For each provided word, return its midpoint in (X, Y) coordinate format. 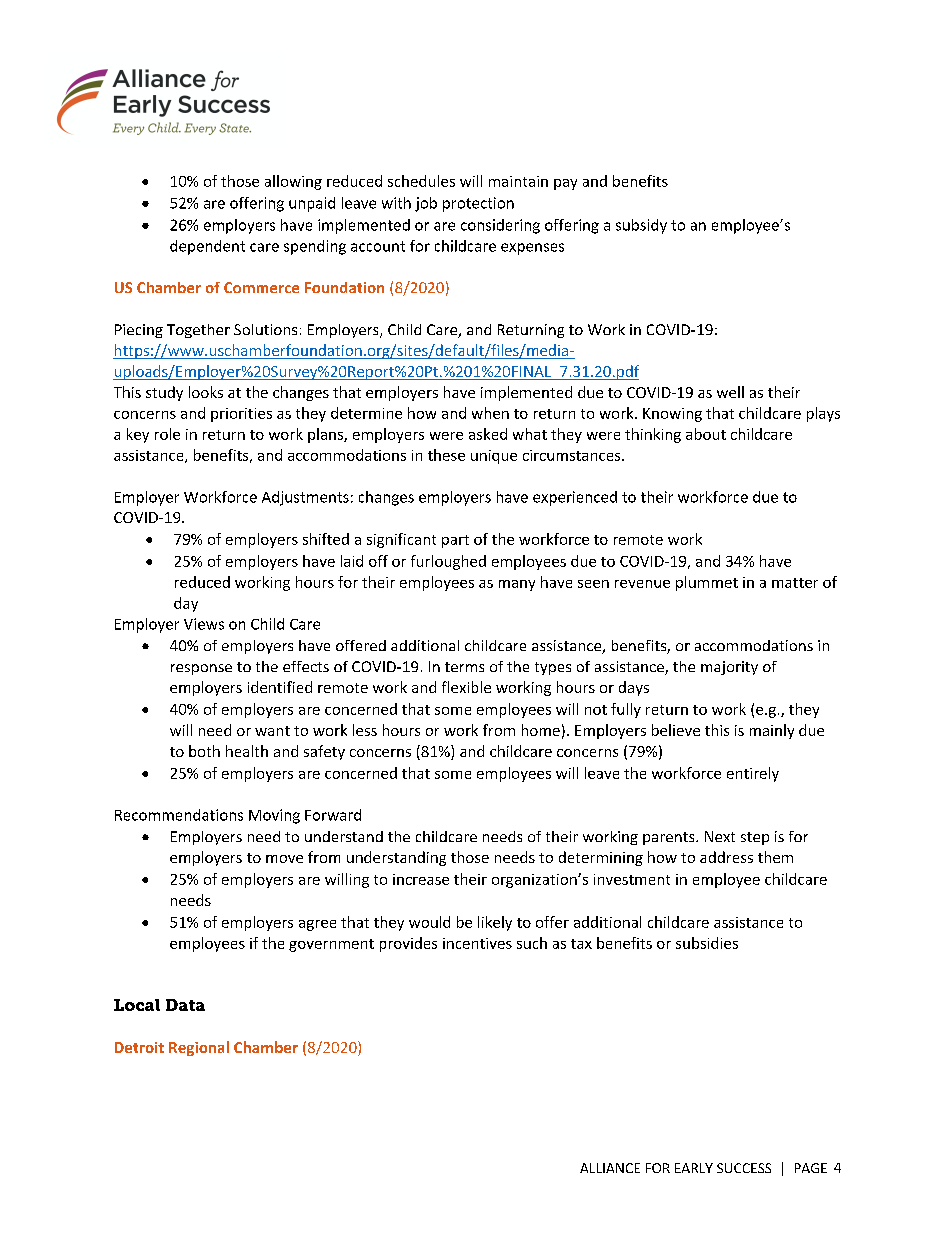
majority (729, 668)
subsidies (707, 943)
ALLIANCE (610, 1168)
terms (464, 667)
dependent (207, 247)
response (201, 669)
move (284, 859)
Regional (199, 1048)
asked (488, 434)
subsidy (641, 226)
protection (478, 204)
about (706, 434)
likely (495, 923)
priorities (241, 415)
